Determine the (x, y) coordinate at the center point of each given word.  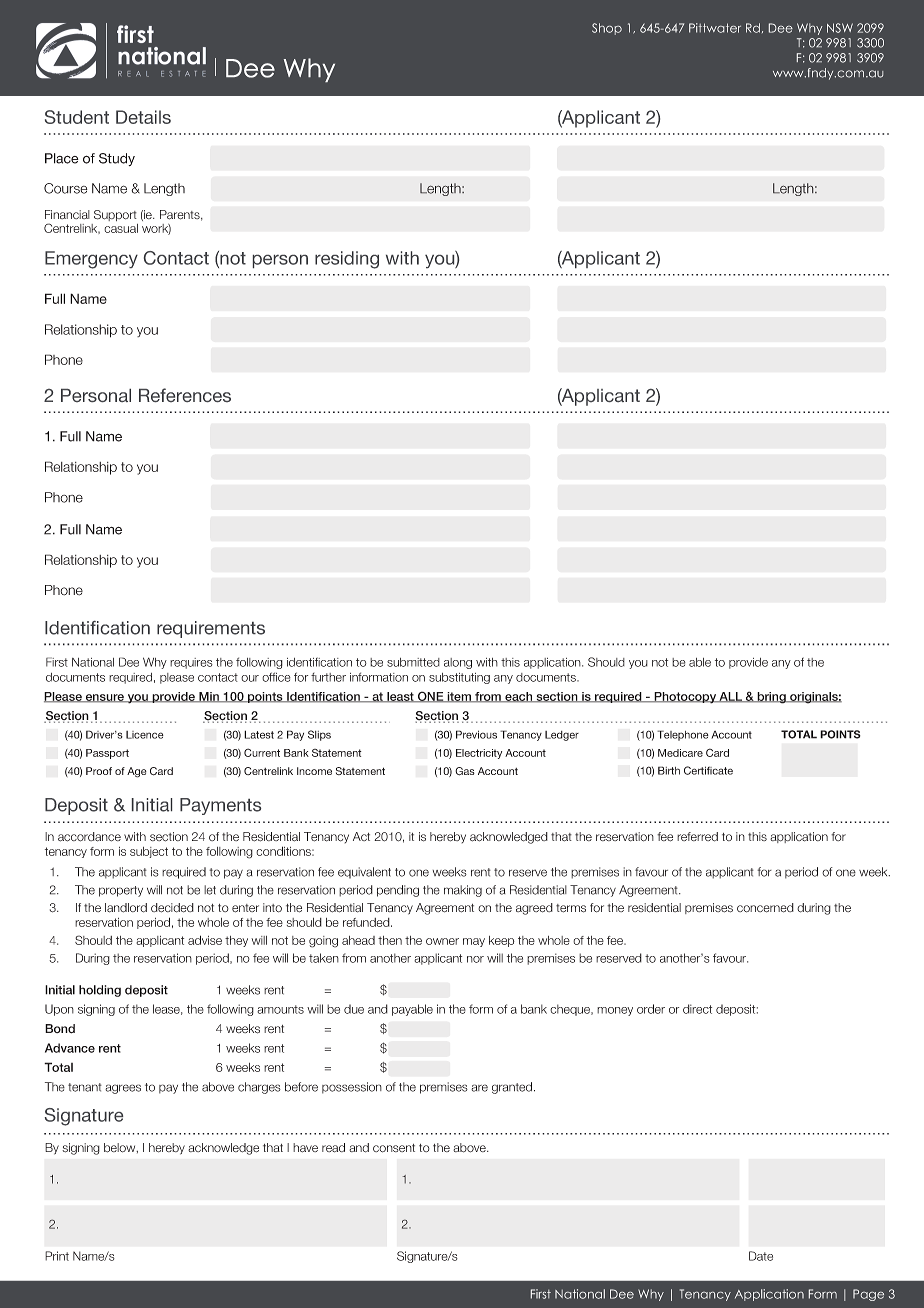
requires (191, 663)
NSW (840, 28)
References (185, 395)
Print (57, 1256)
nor (475, 959)
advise (205, 940)
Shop (607, 29)
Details (143, 117)
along (458, 663)
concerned (765, 908)
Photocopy (685, 698)
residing (347, 260)
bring (771, 698)
